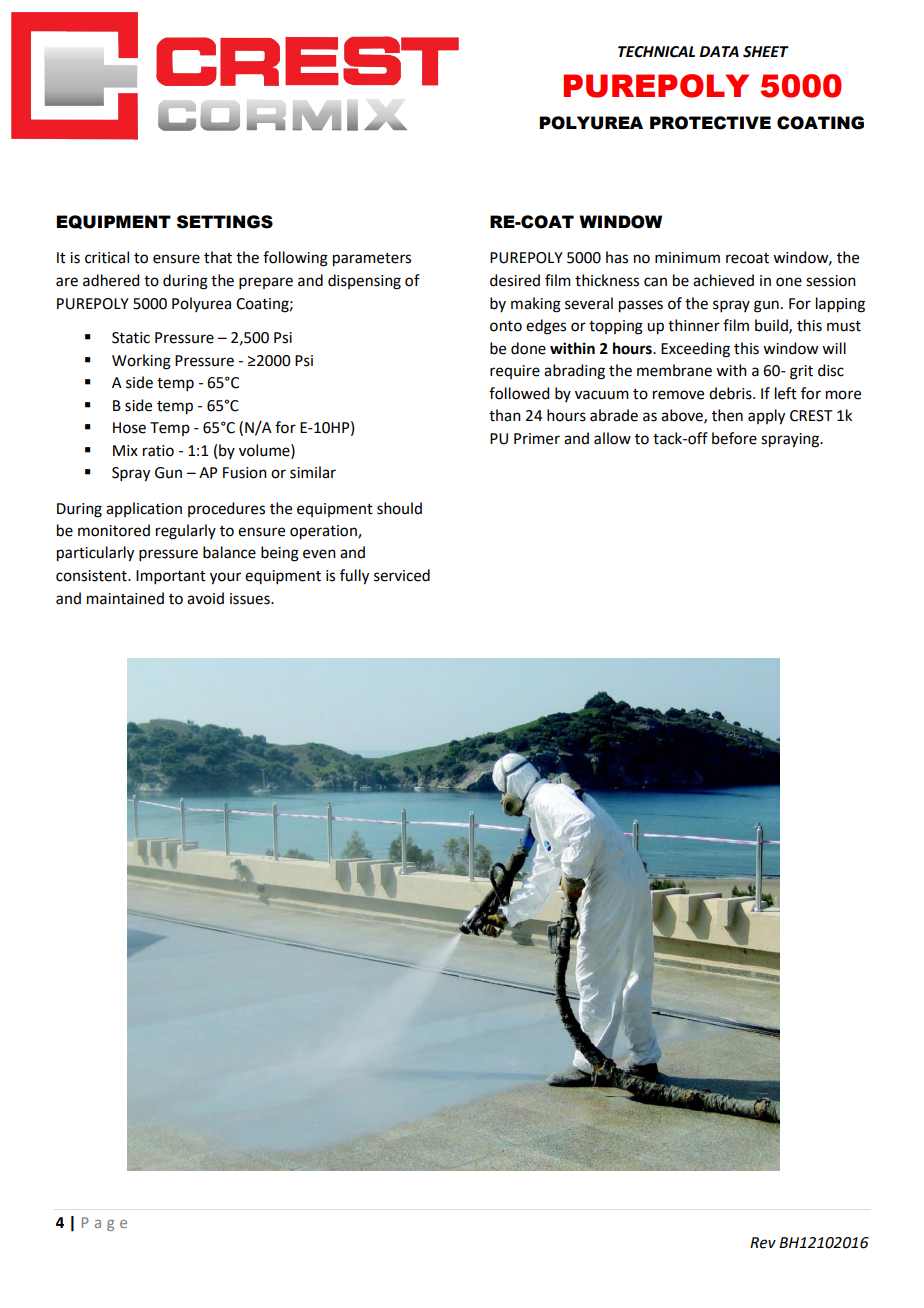  Describe the element at coordinates (734, 438) in the screenshot. I see `before` at that location.
